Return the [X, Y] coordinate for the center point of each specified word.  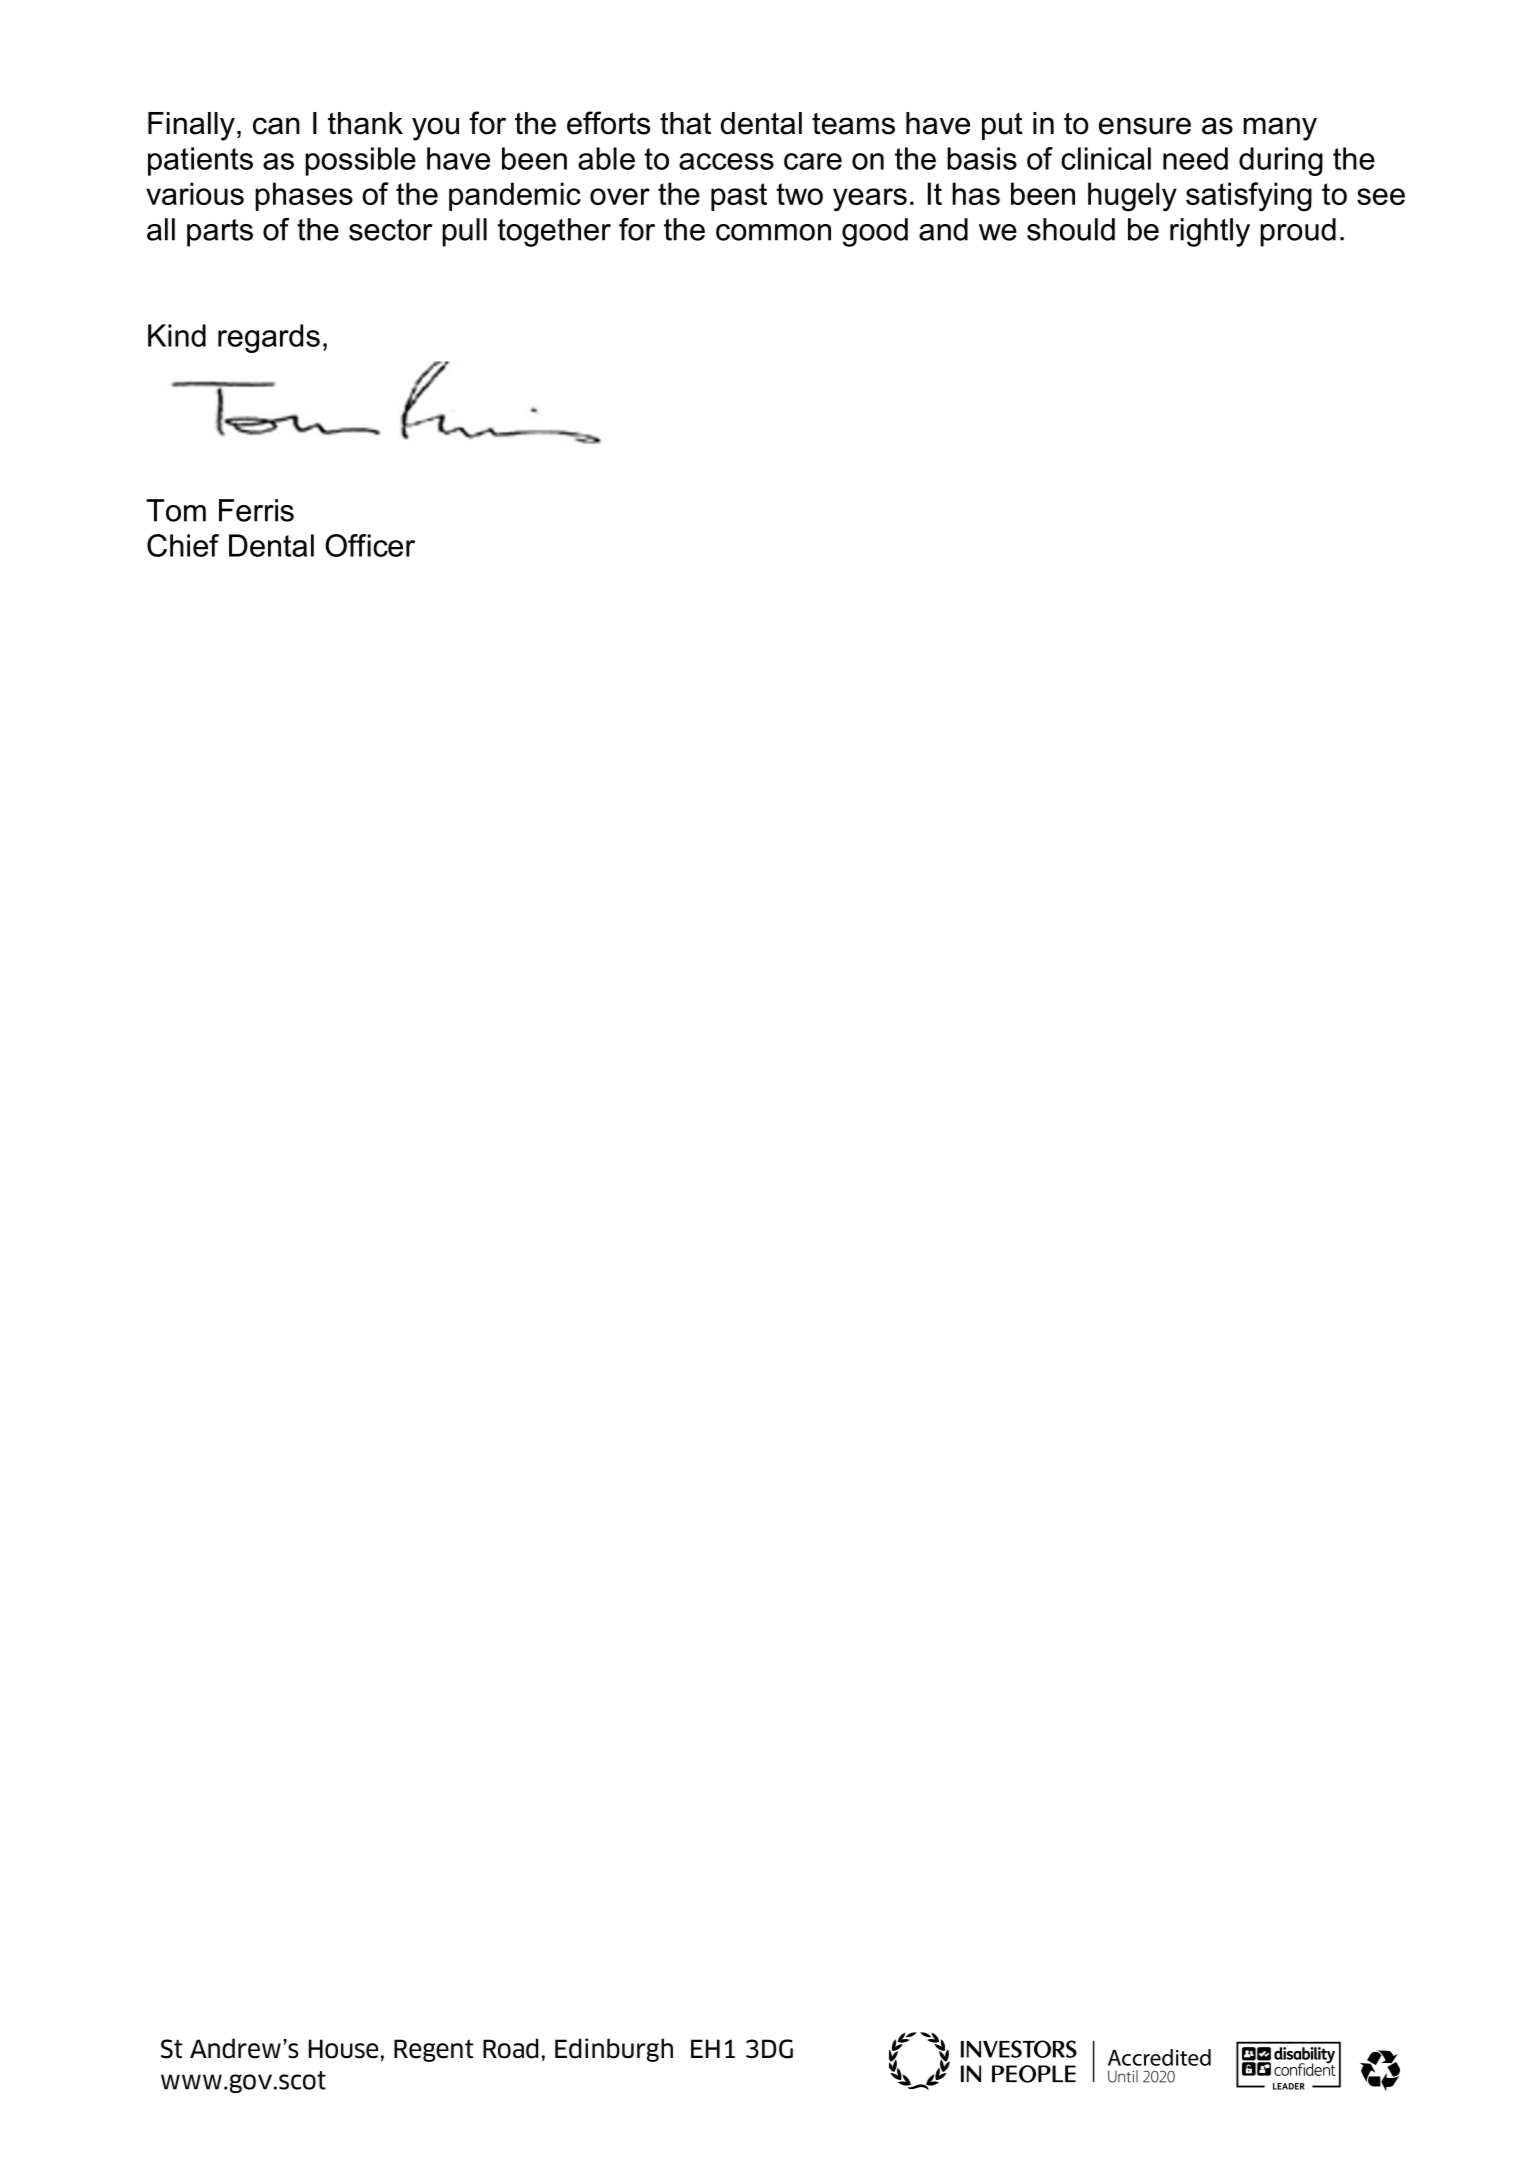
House [343, 2049]
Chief [183, 545]
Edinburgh [614, 2050]
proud [1298, 232]
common [773, 232]
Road [510, 2048]
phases [304, 196]
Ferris [256, 510]
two [799, 194]
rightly [1210, 232]
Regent [434, 2050]
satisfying [1249, 197]
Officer [370, 545]
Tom [176, 510]
